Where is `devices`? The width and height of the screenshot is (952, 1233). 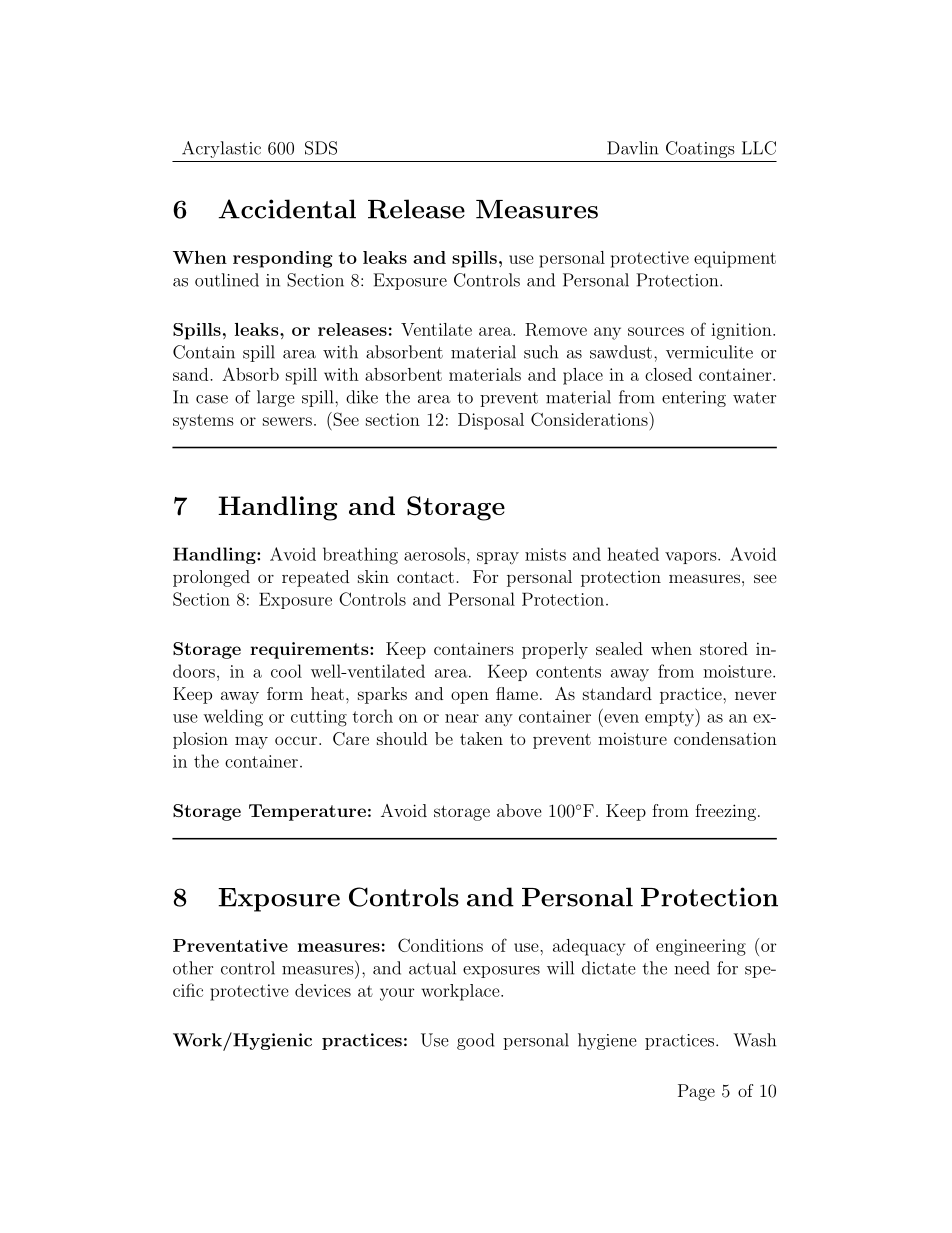 devices is located at coordinates (323, 990).
